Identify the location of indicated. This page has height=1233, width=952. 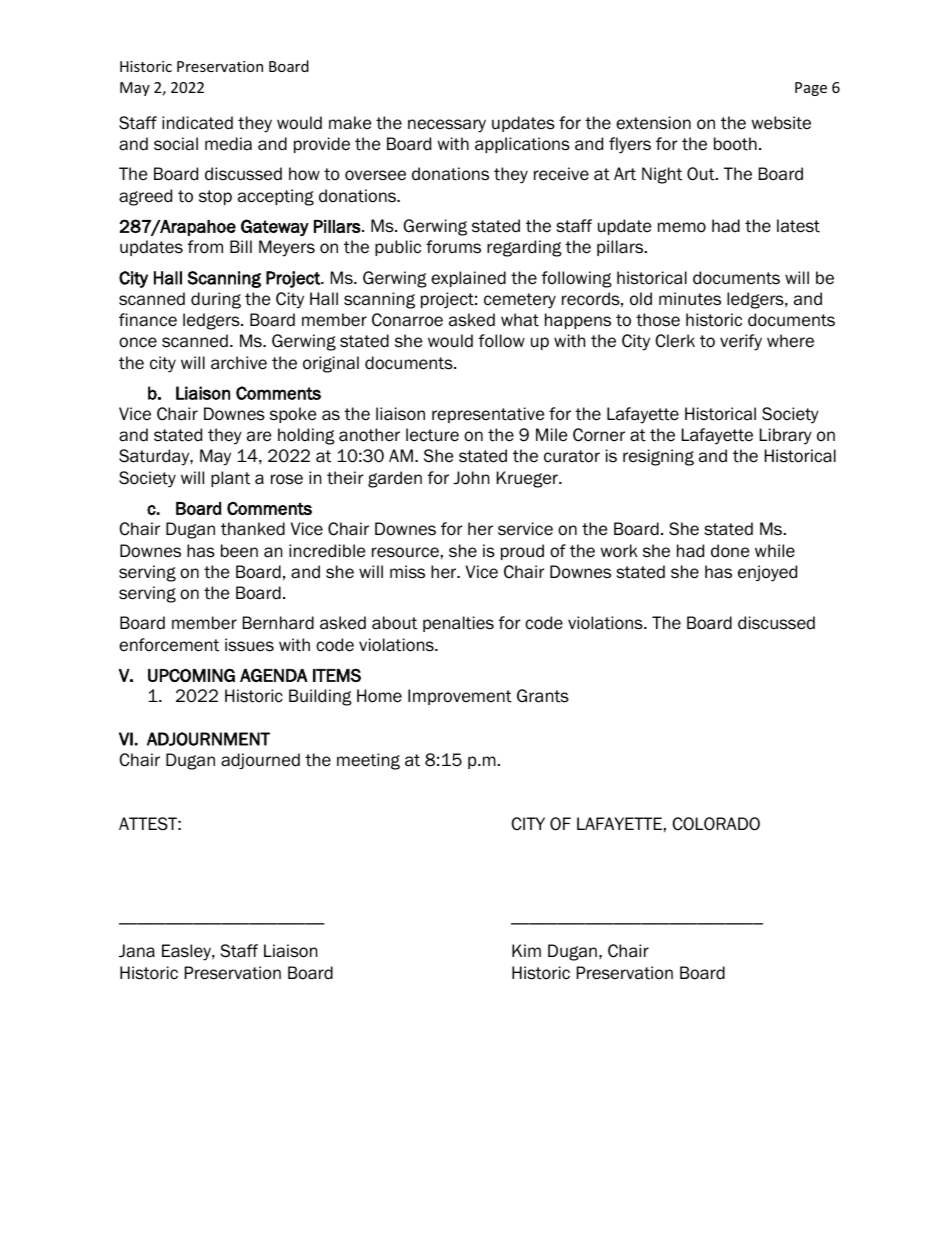
(197, 123).
